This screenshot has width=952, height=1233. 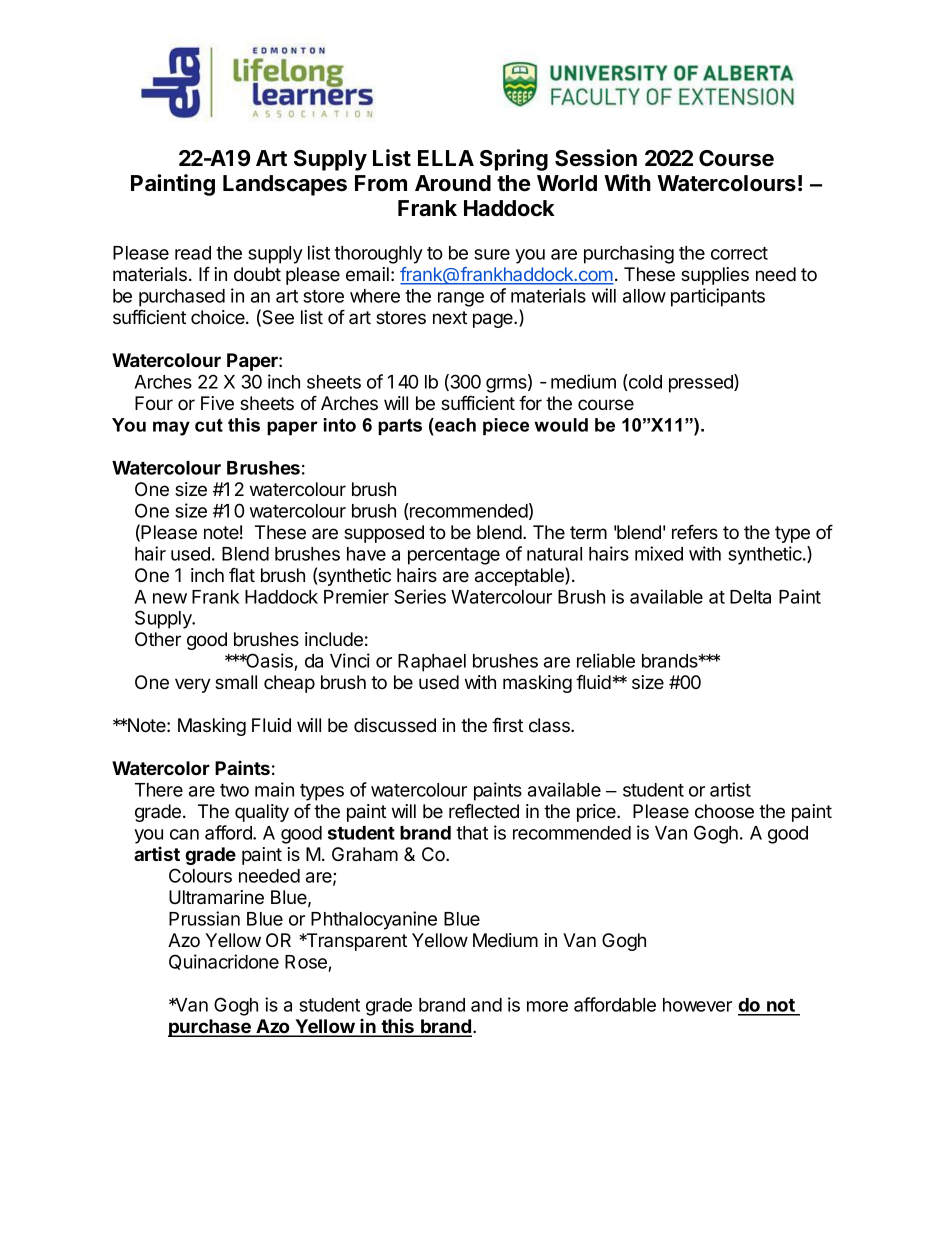 What do you see at coordinates (209, 425) in the screenshot?
I see `cut` at bounding box center [209, 425].
